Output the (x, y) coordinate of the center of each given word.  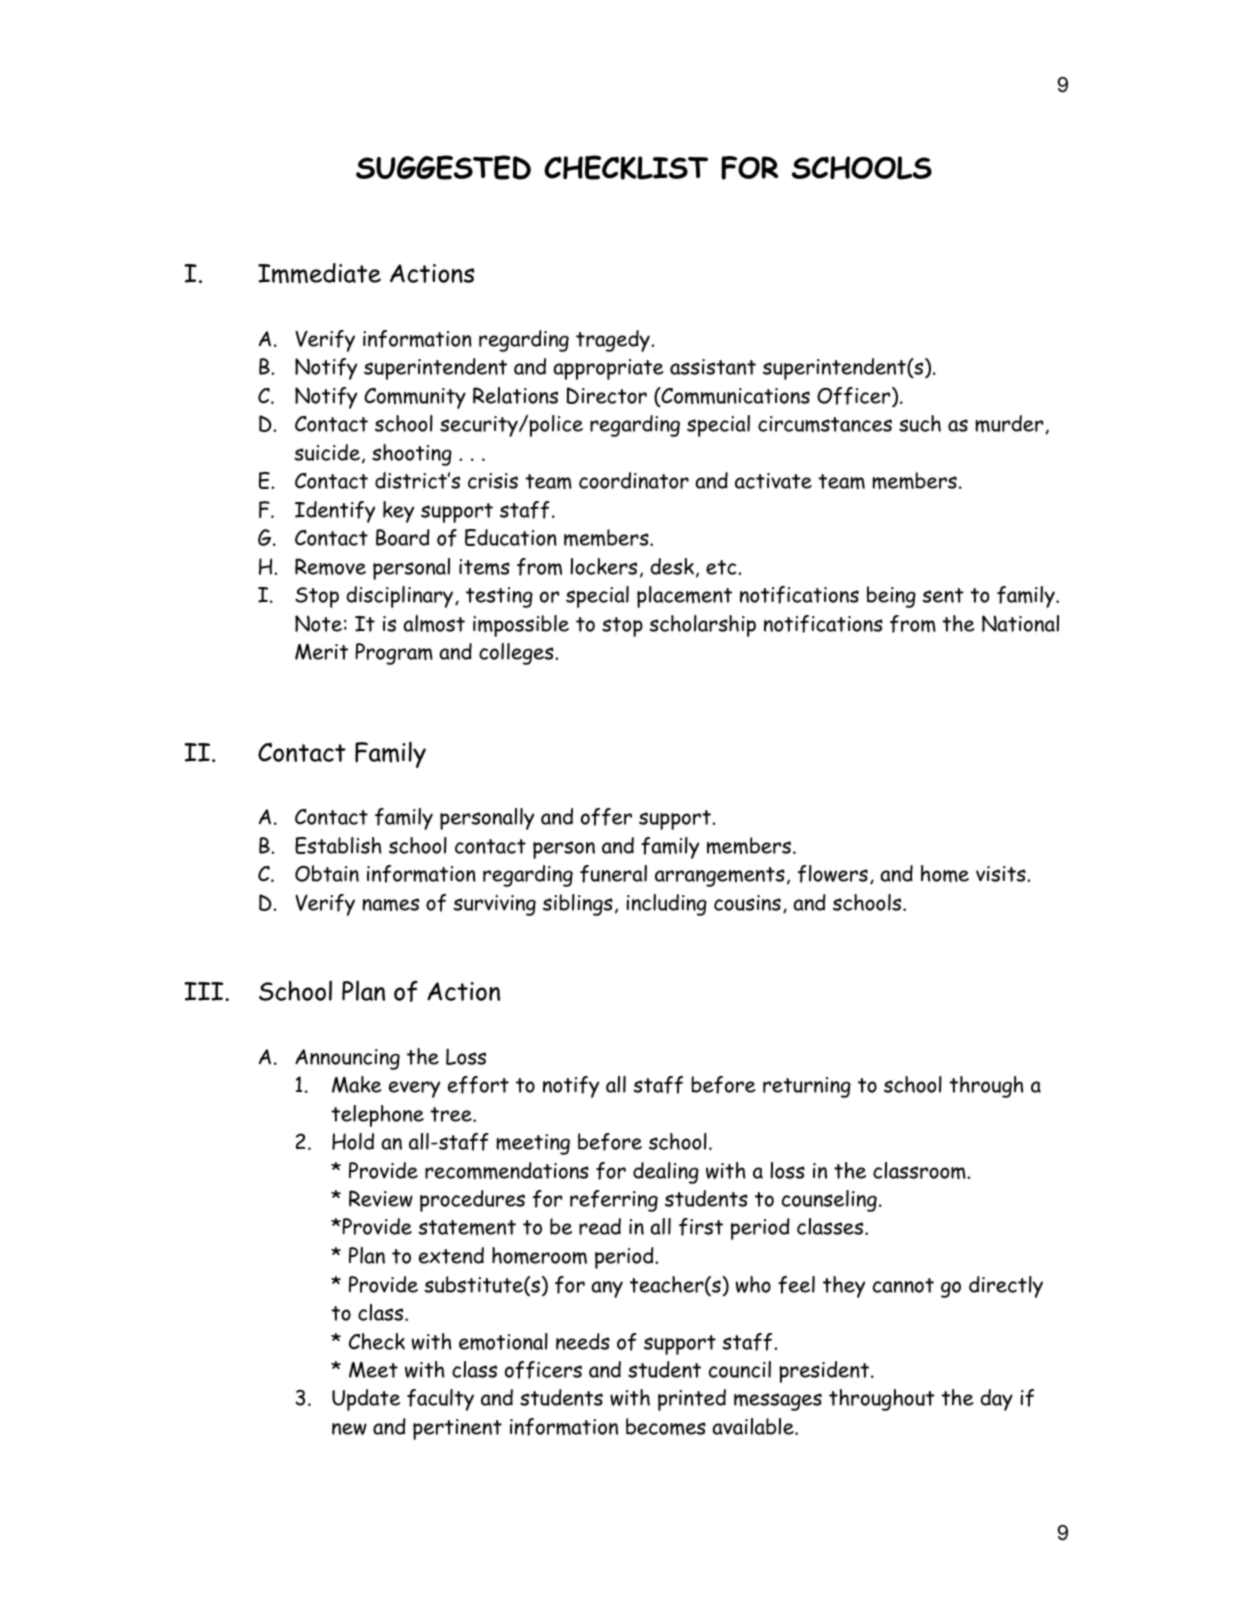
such (920, 423)
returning (807, 1087)
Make (356, 1084)
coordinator (634, 480)
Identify (335, 512)
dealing (666, 1173)
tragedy (614, 341)
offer (606, 817)
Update (366, 1400)
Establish (338, 845)
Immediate (319, 273)
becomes (666, 1427)
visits (1002, 874)
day (996, 1400)
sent (943, 595)
